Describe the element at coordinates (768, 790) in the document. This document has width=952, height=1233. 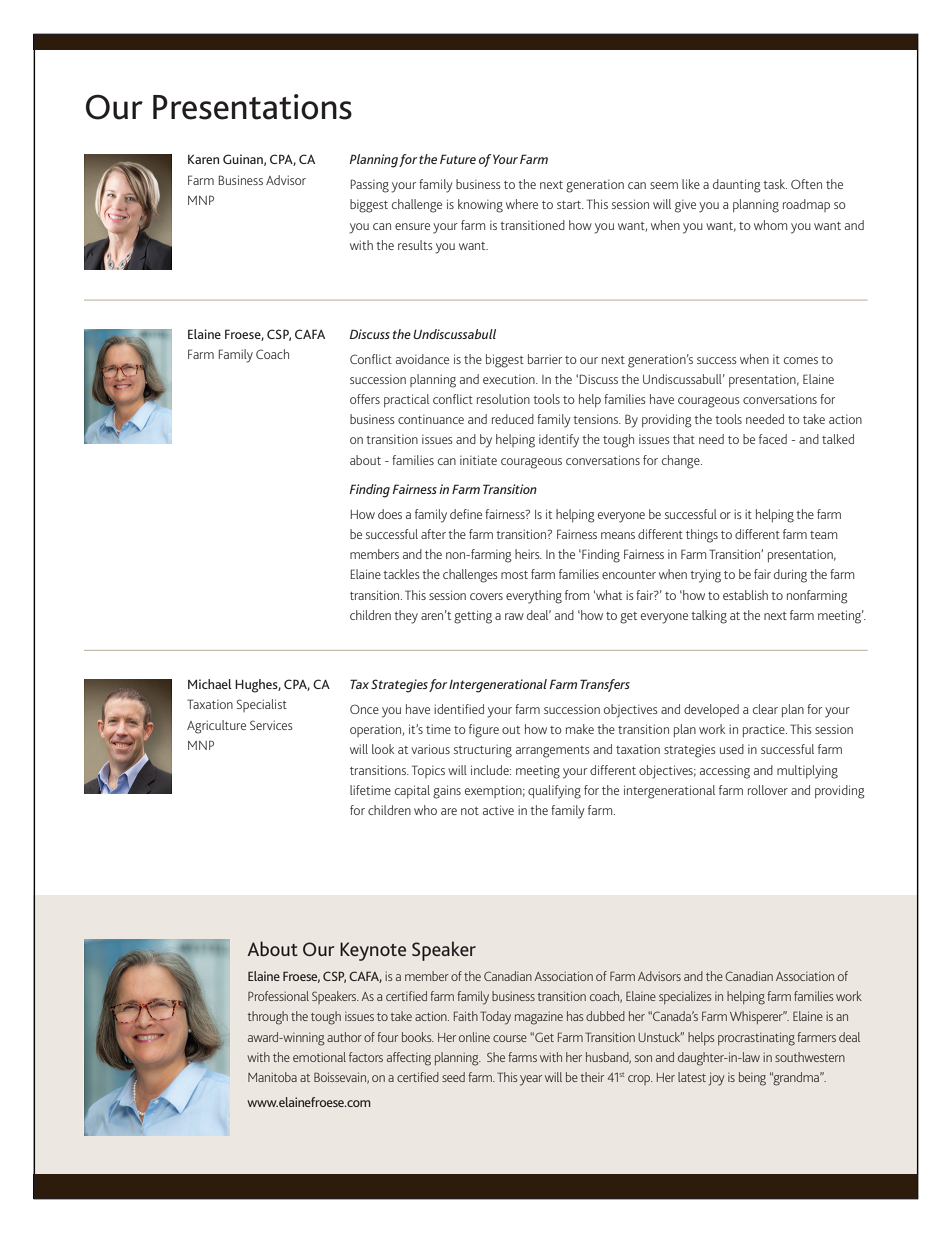
I see `rollover` at that location.
